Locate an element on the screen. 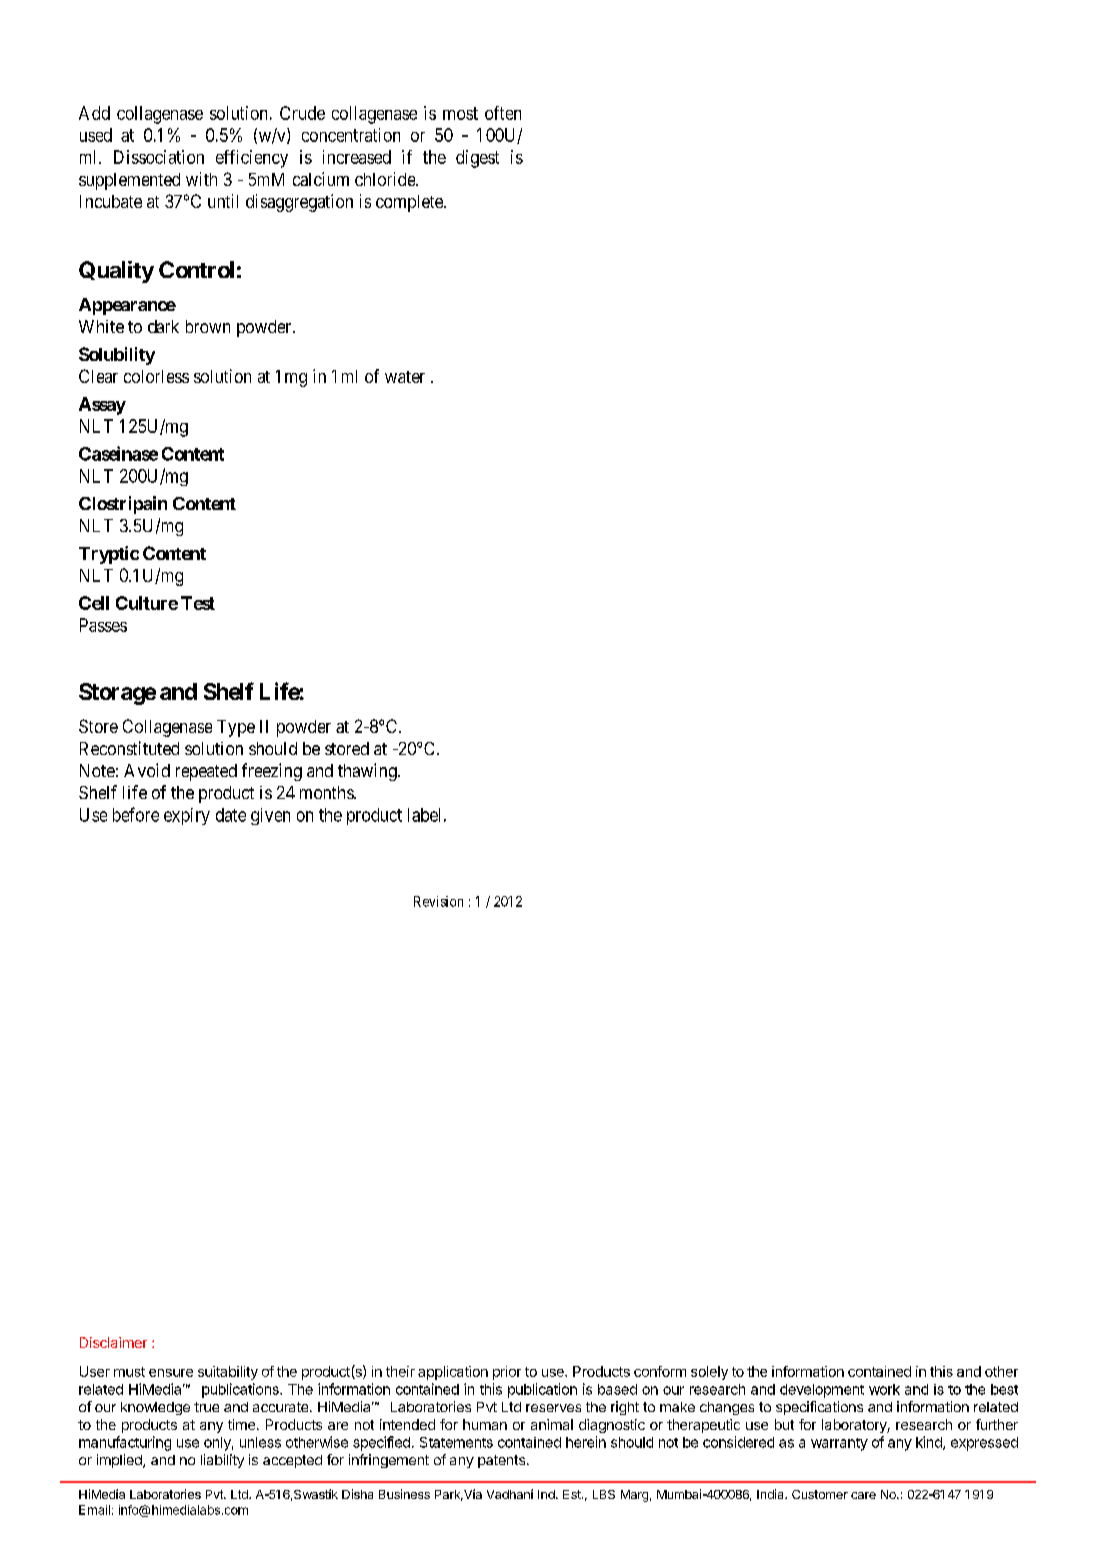 The image size is (1096, 1551). expiry is located at coordinates (187, 816).
